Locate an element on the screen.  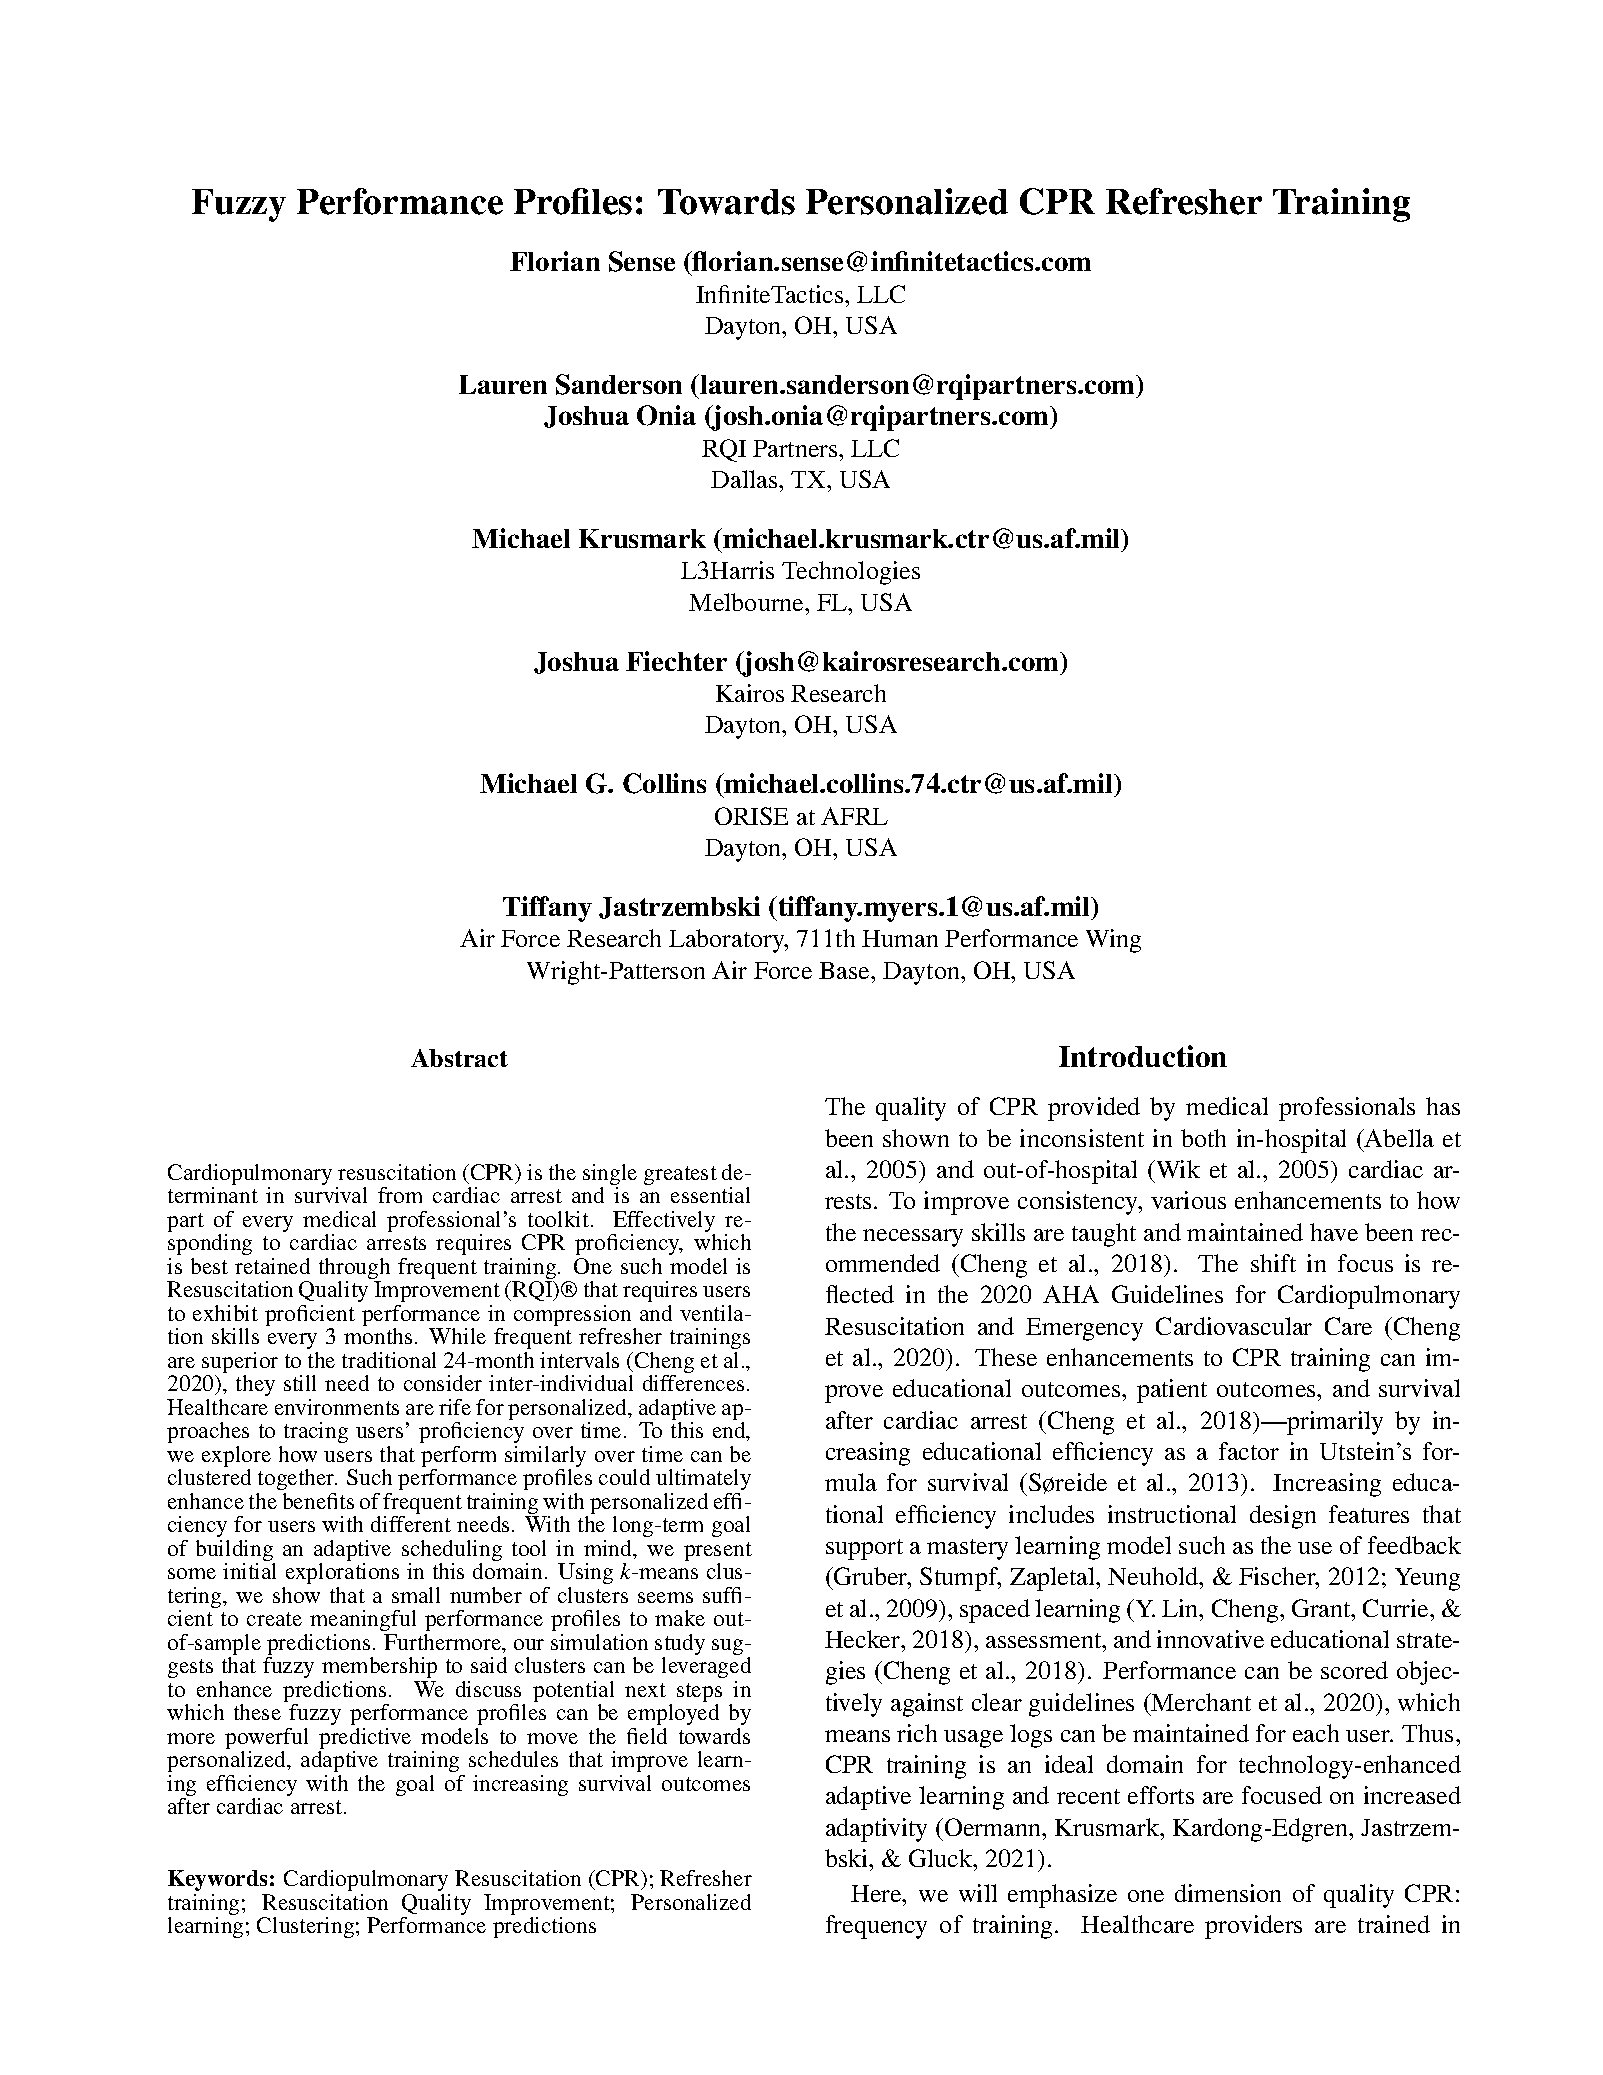
Dallas is located at coordinates (745, 479).
